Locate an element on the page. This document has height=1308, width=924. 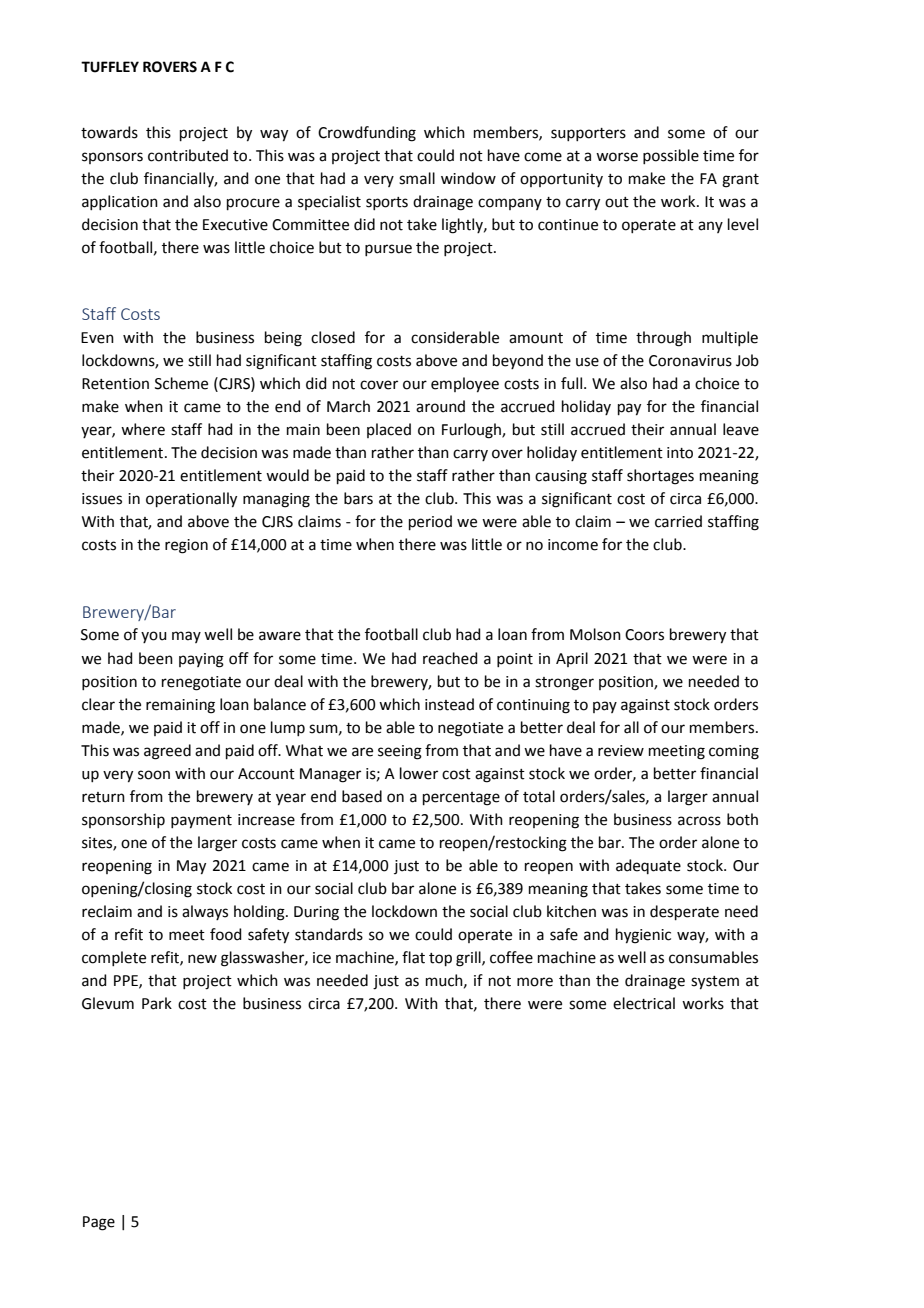
electrical is located at coordinates (644, 1003).
